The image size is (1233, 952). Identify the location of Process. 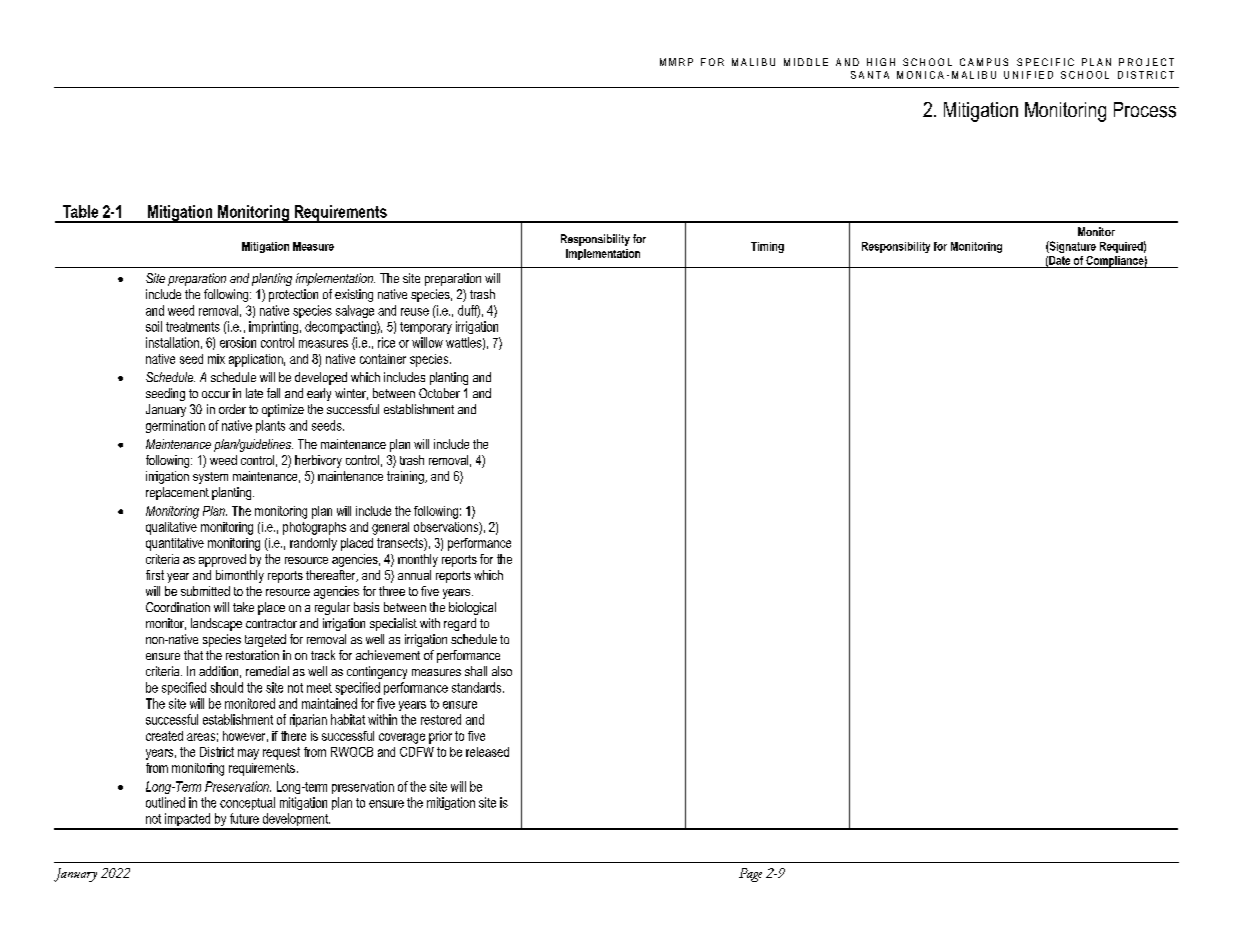
(1145, 110).
